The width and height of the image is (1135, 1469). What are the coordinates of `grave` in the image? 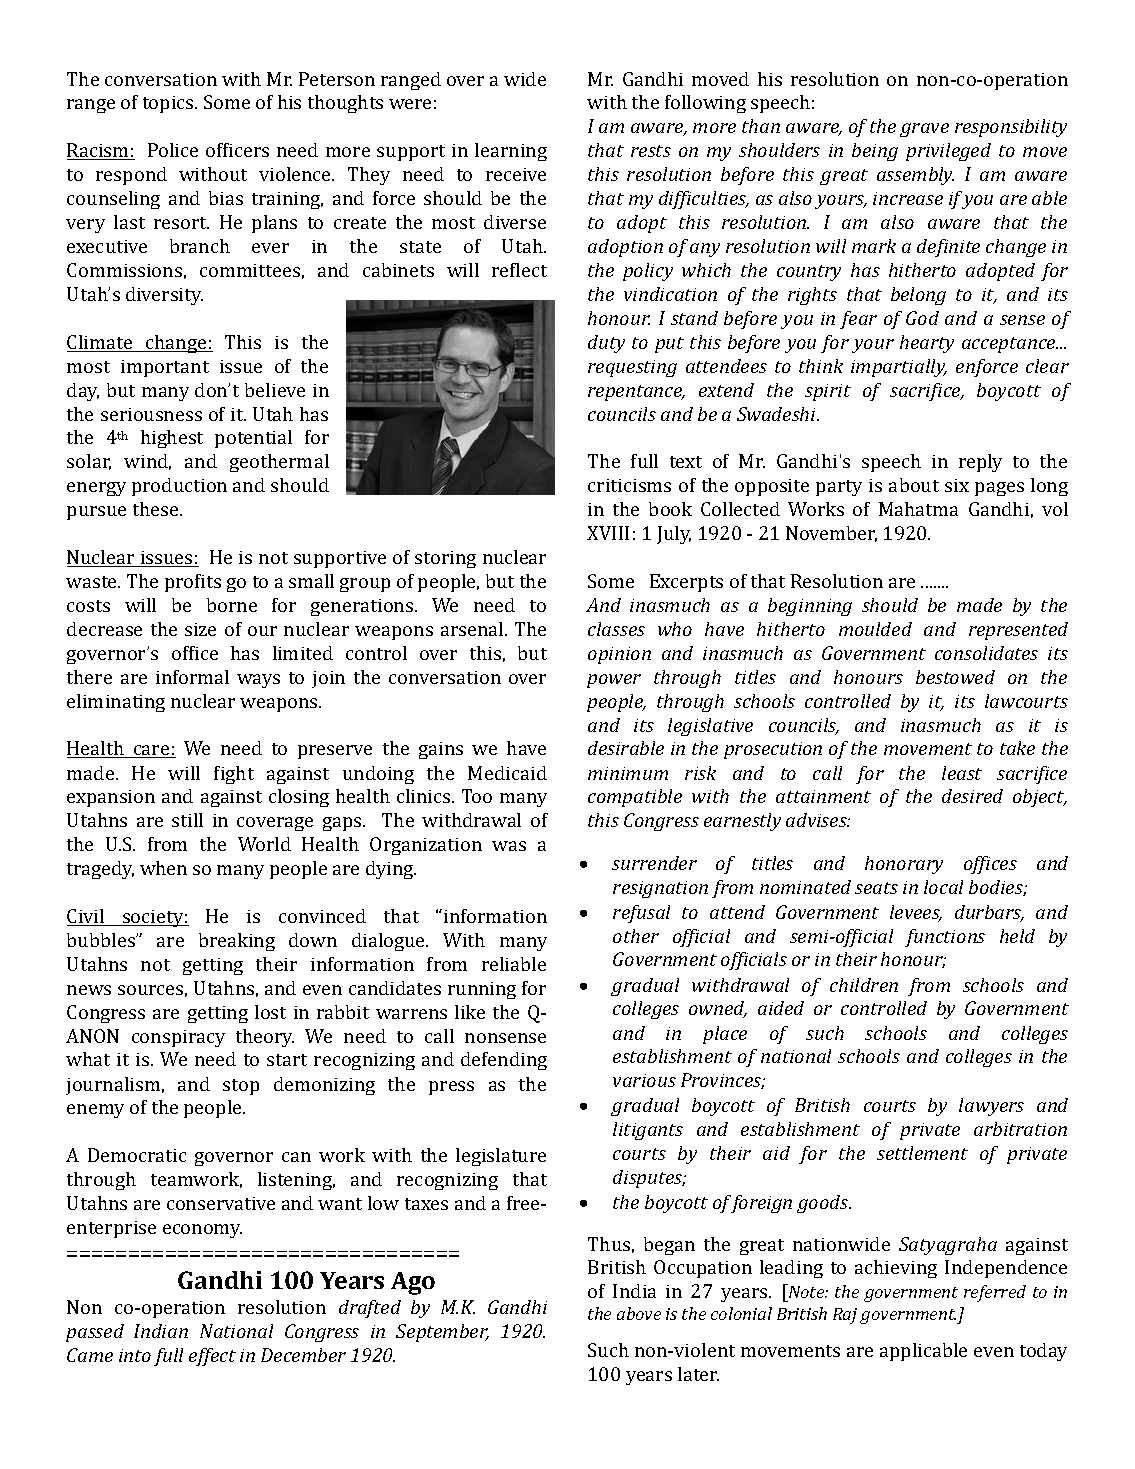 It's located at (924, 130).
